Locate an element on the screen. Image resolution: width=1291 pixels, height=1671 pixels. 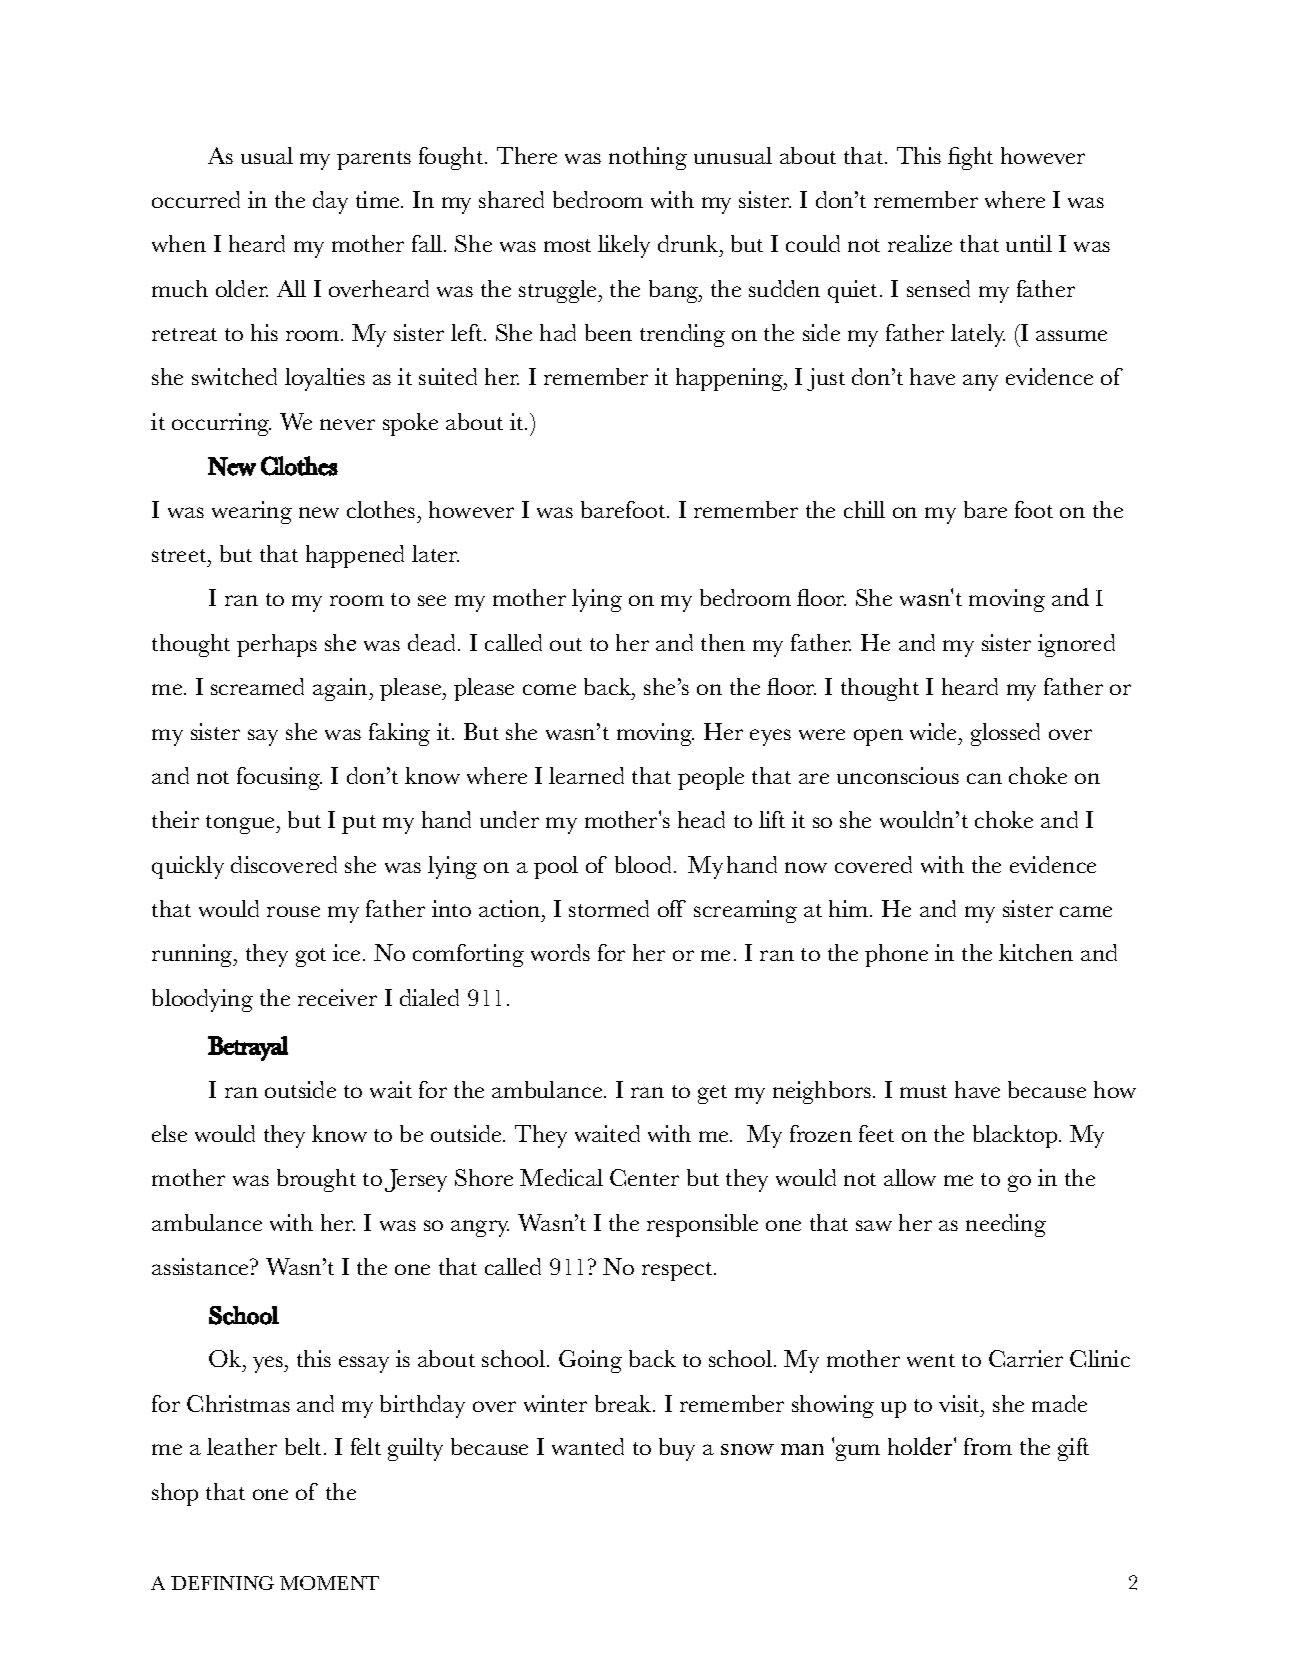
fight is located at coordinates (970, 158).
